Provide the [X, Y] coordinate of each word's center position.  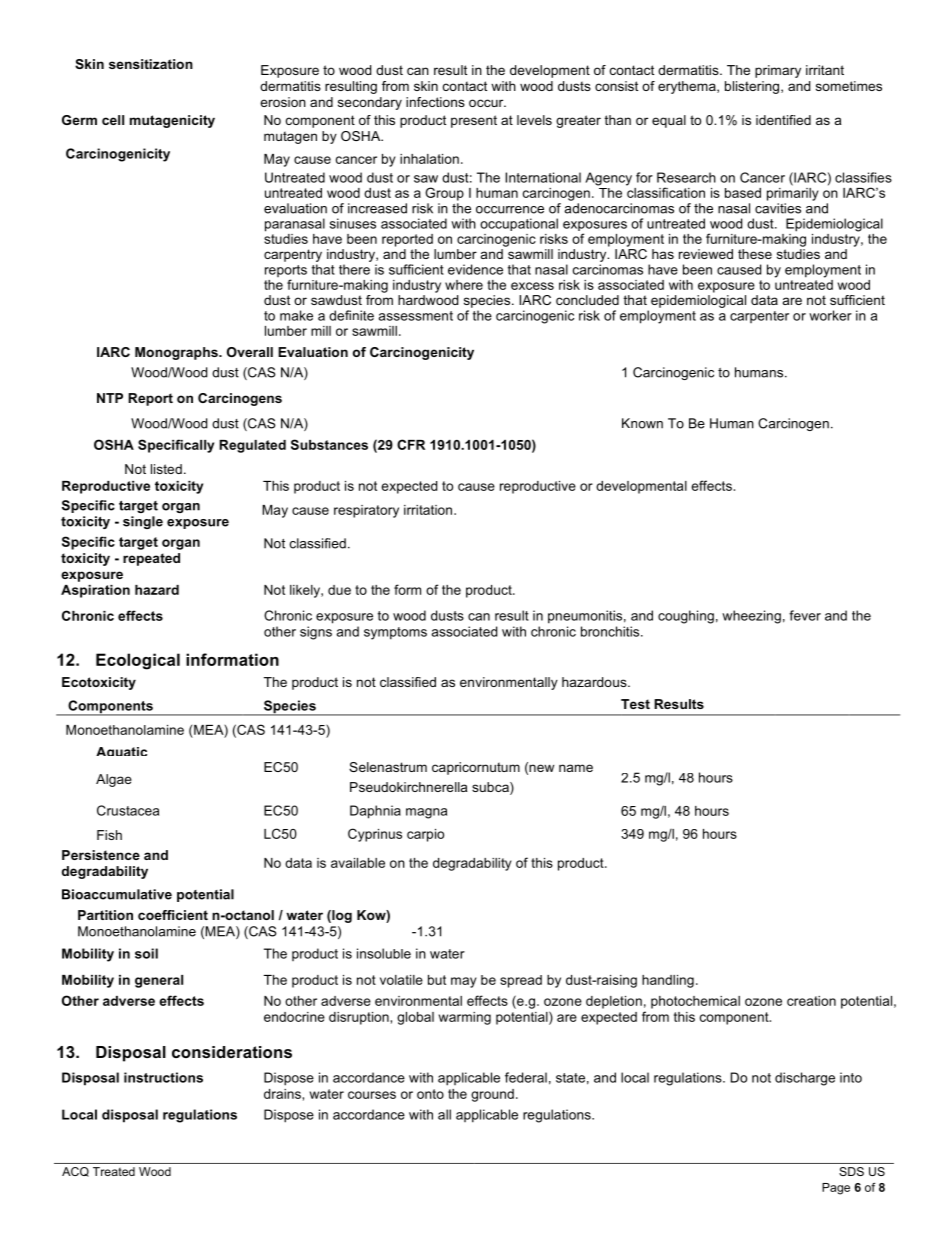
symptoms [395, 633]
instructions [163, 1077]
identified [783, 120]
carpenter [759, 317]
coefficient [173, 915]
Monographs [177, 353]
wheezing [751, 617]
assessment [416, 316]
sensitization [151, 64]
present [474, 121]
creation [811, 1001]
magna [426, 813]
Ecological [138, 661]
